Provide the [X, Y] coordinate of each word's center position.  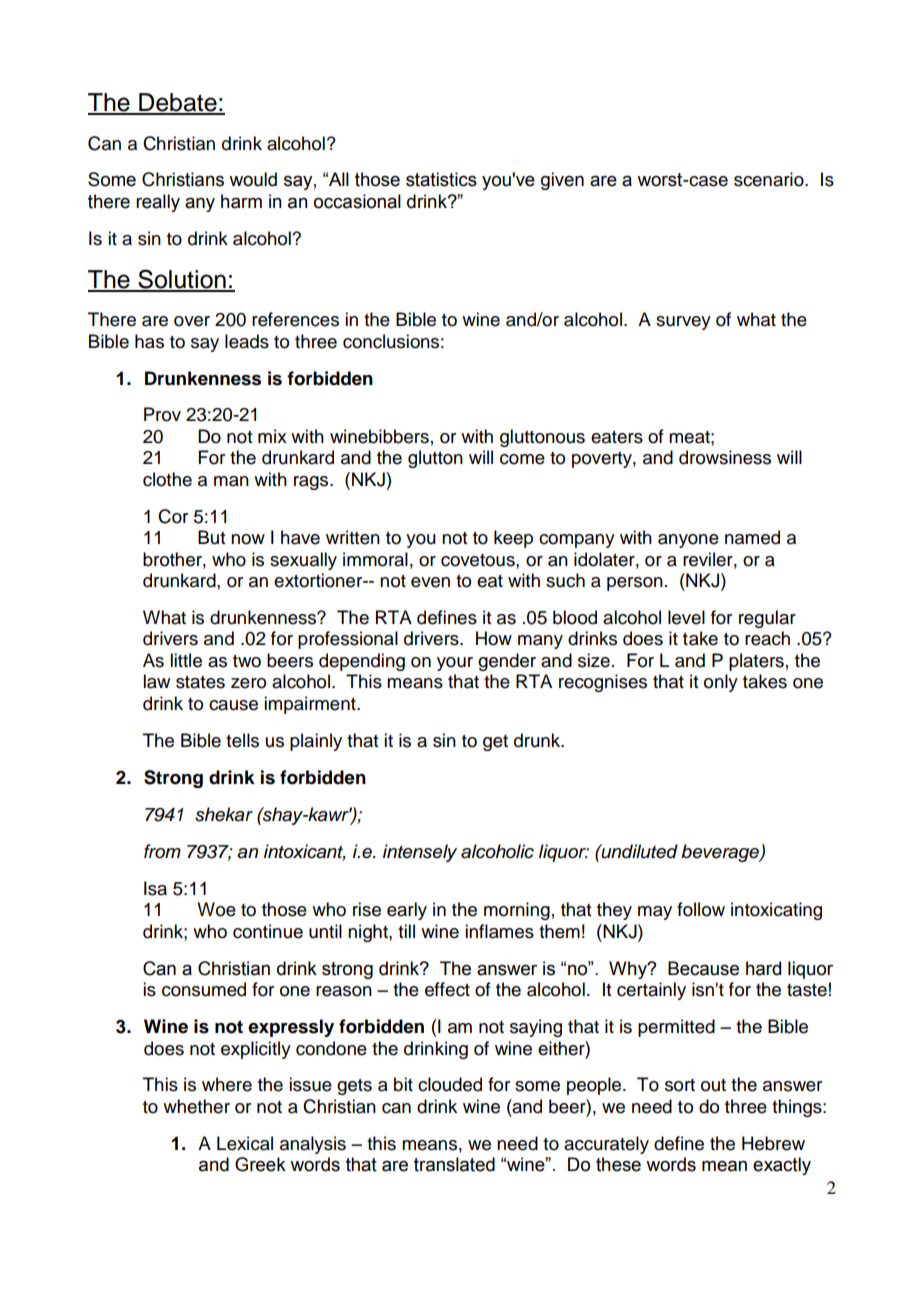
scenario [770, 179]
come [522, 459]
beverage [721, 853]
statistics [441, 179]
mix [272, 436]
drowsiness [725, 457]
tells [242, 740]
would [253, 179]
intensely [420, 853]
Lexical [245, 1143]
